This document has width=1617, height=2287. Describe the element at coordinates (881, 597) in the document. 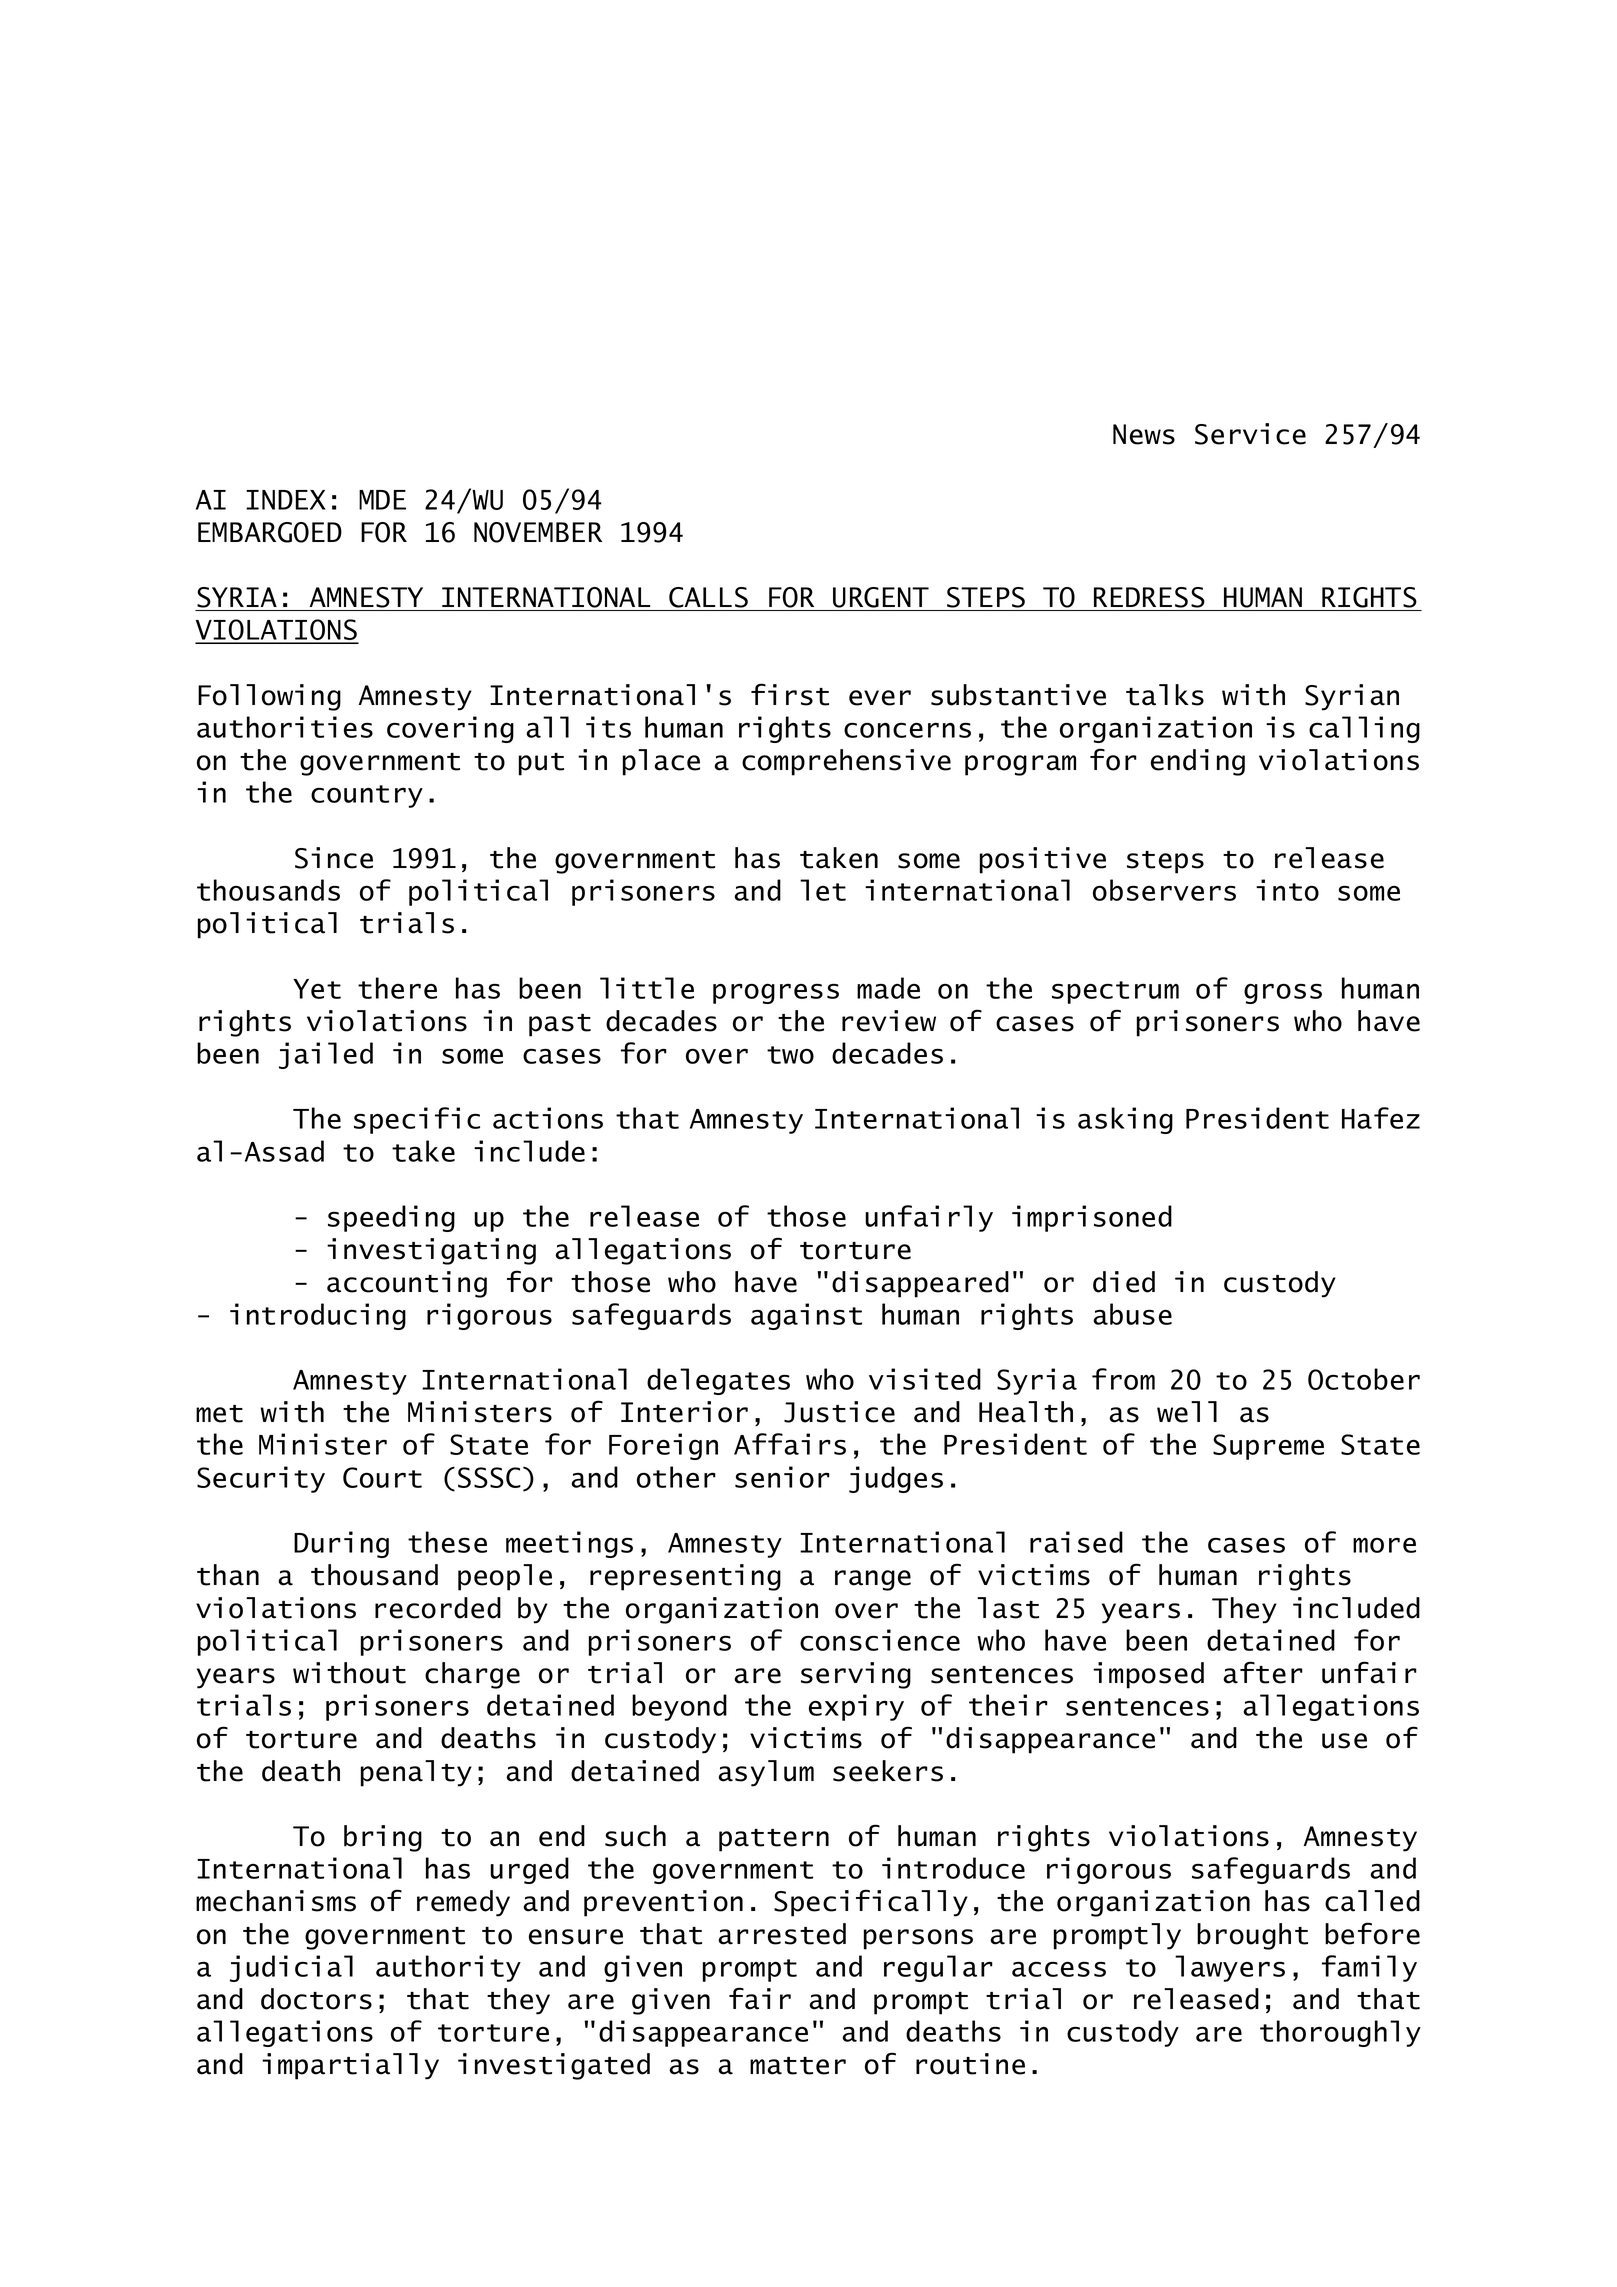

I see `URGENT` at that location.
